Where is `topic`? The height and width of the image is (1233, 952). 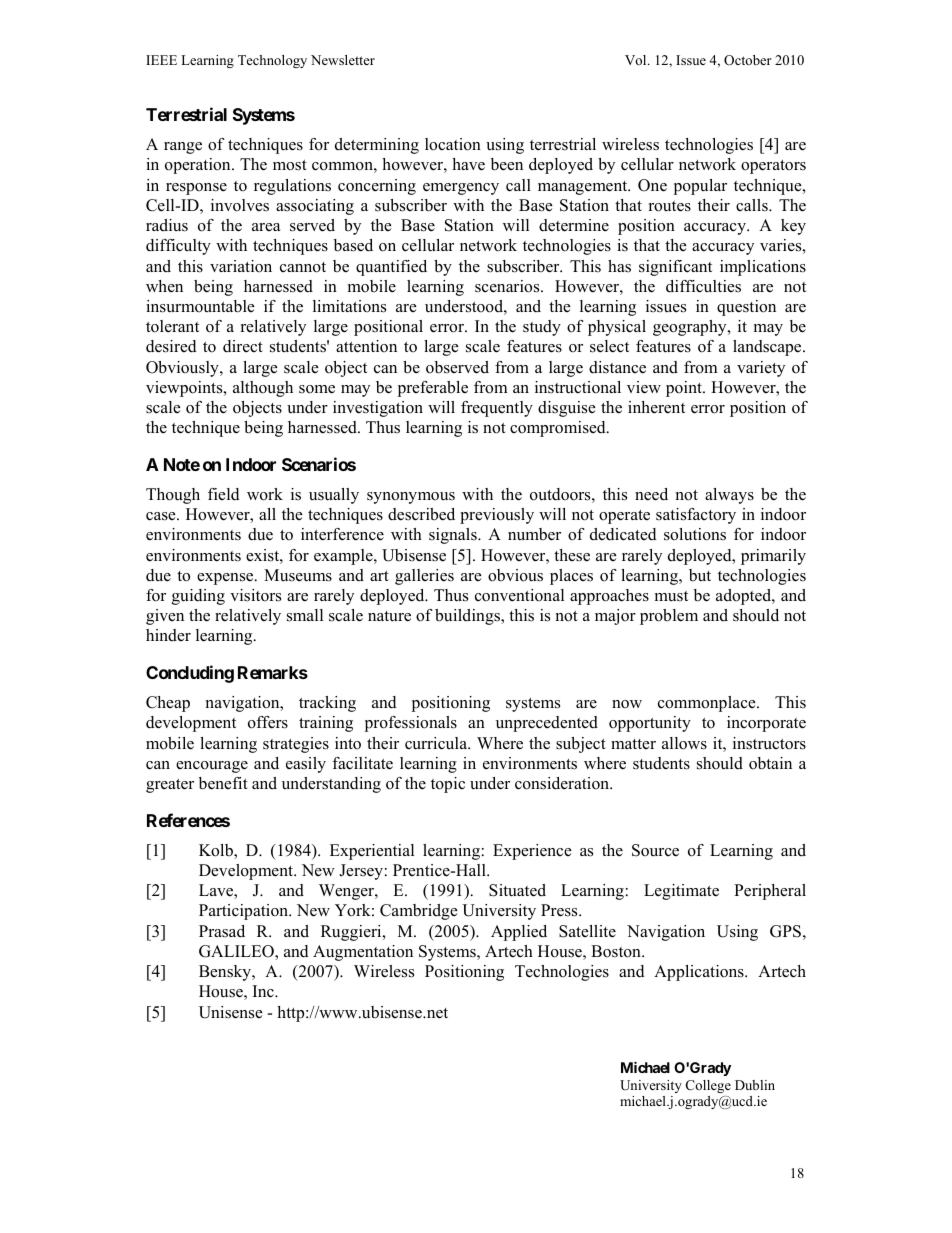 topic is located at coordinates (448, 785).
